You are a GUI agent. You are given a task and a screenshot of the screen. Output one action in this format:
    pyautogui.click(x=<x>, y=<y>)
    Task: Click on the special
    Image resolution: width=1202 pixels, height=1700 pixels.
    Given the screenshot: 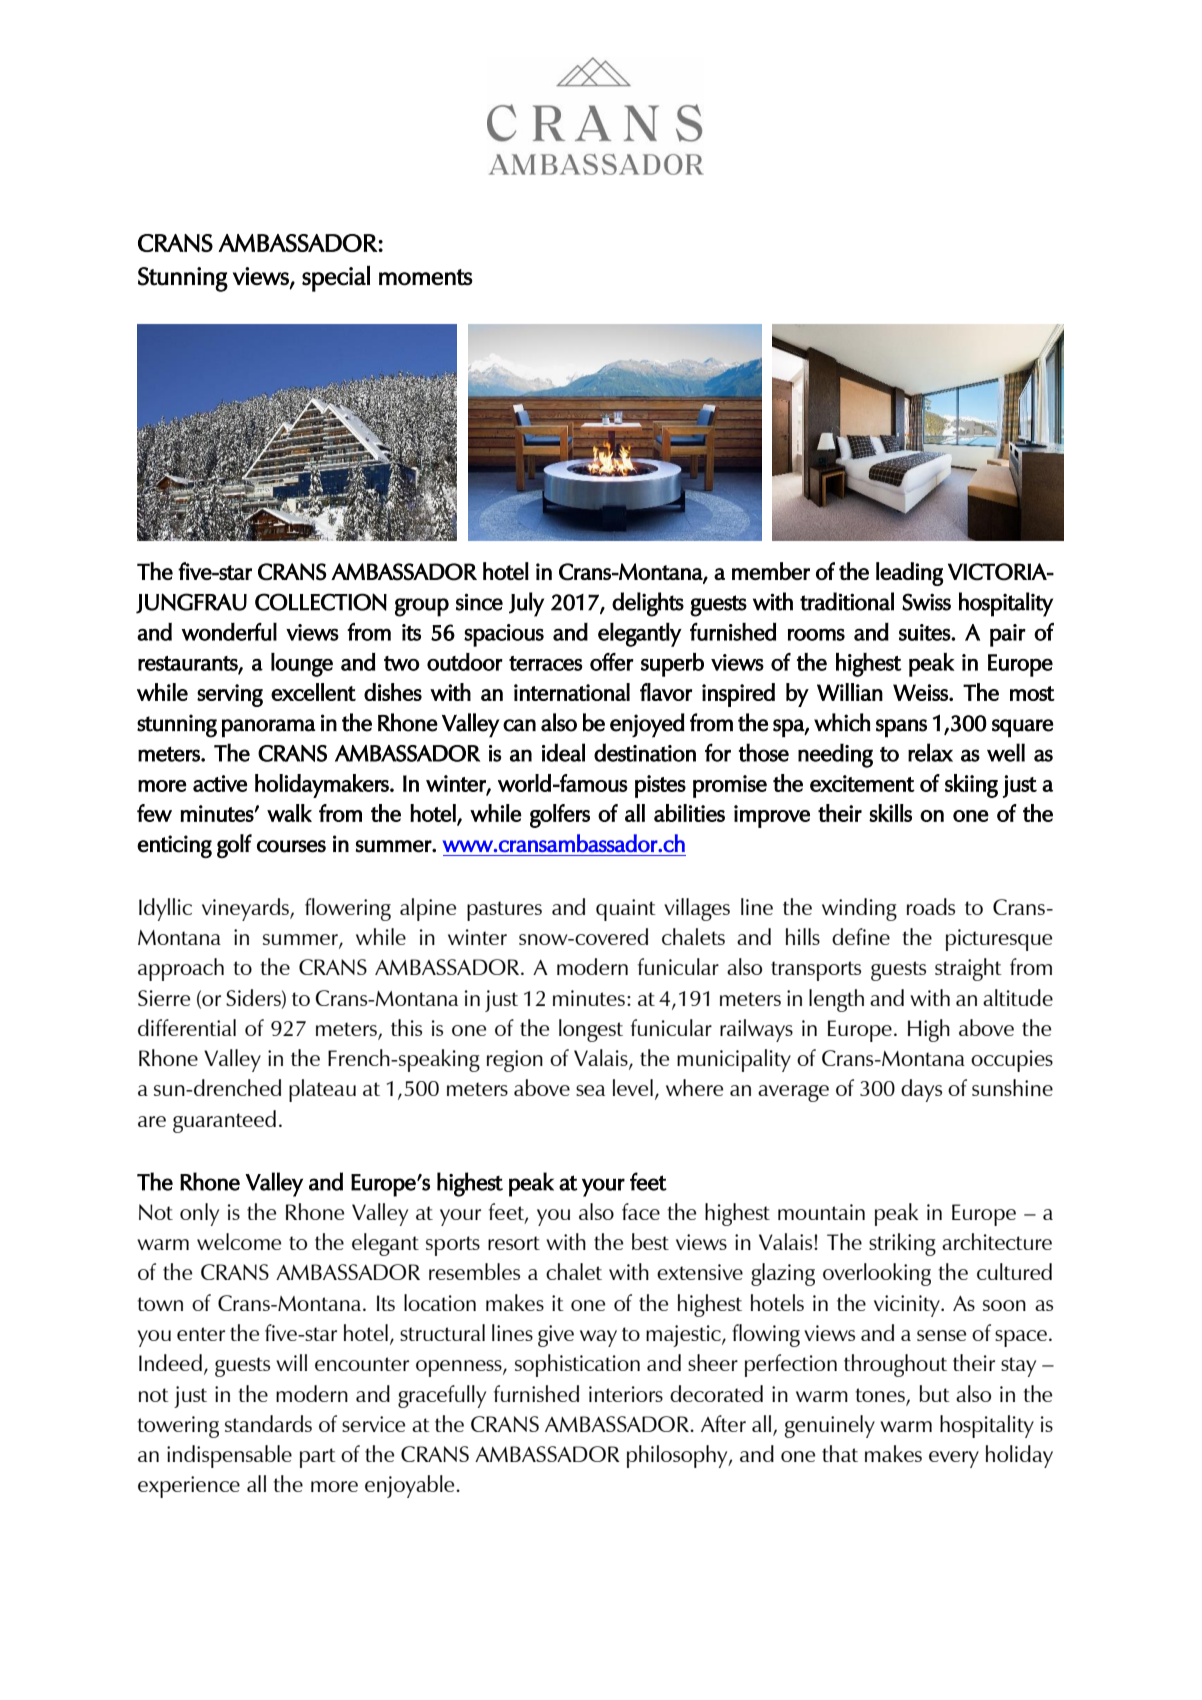 What is the action you would take?
    pyautogui.click(x=336, y=279)
